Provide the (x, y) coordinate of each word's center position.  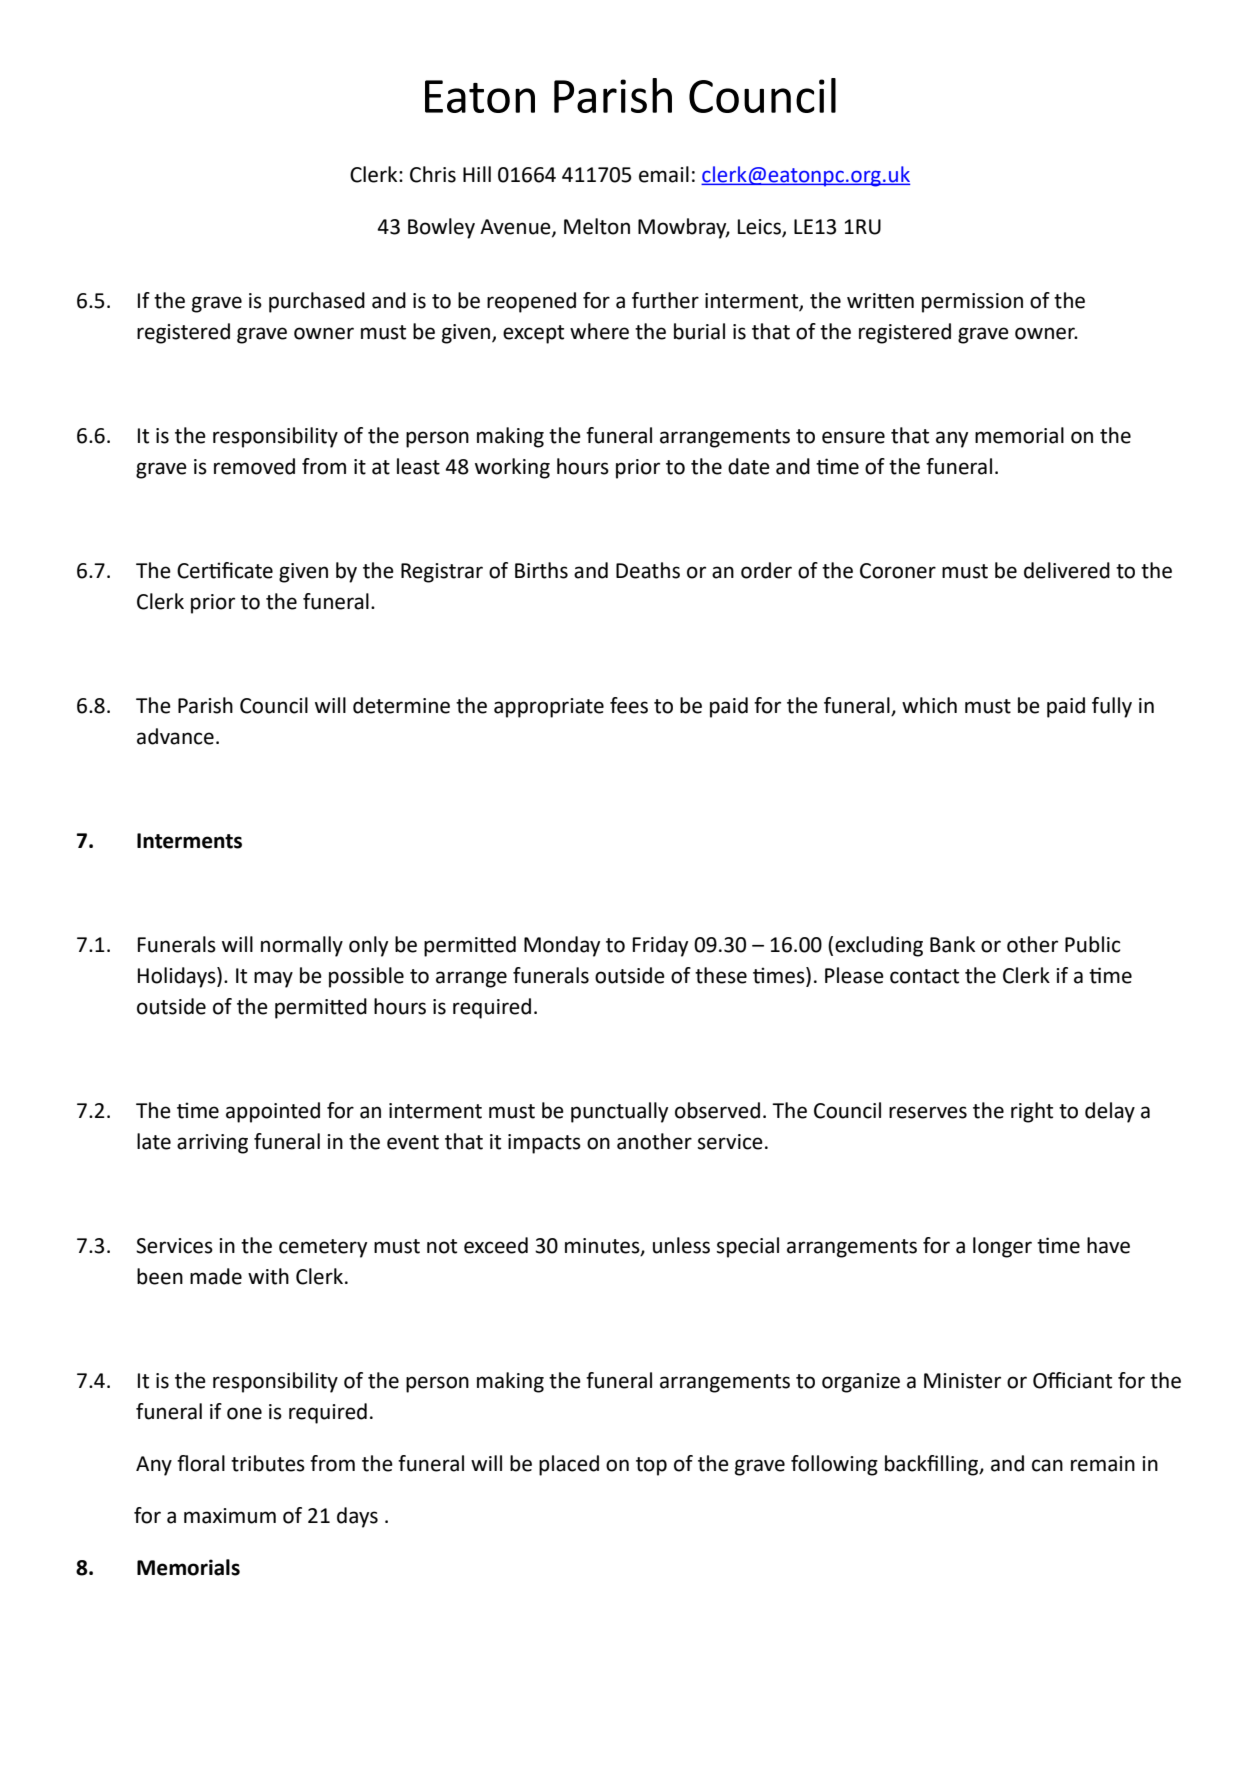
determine (401, 705)
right (1032, 1112)
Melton (597, 226)
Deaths (648, 570)
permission (972, 303)
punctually (619, 1112)
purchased (317, 302)
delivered (1067, 570)
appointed (273, 1112)
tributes (268, 1463)
